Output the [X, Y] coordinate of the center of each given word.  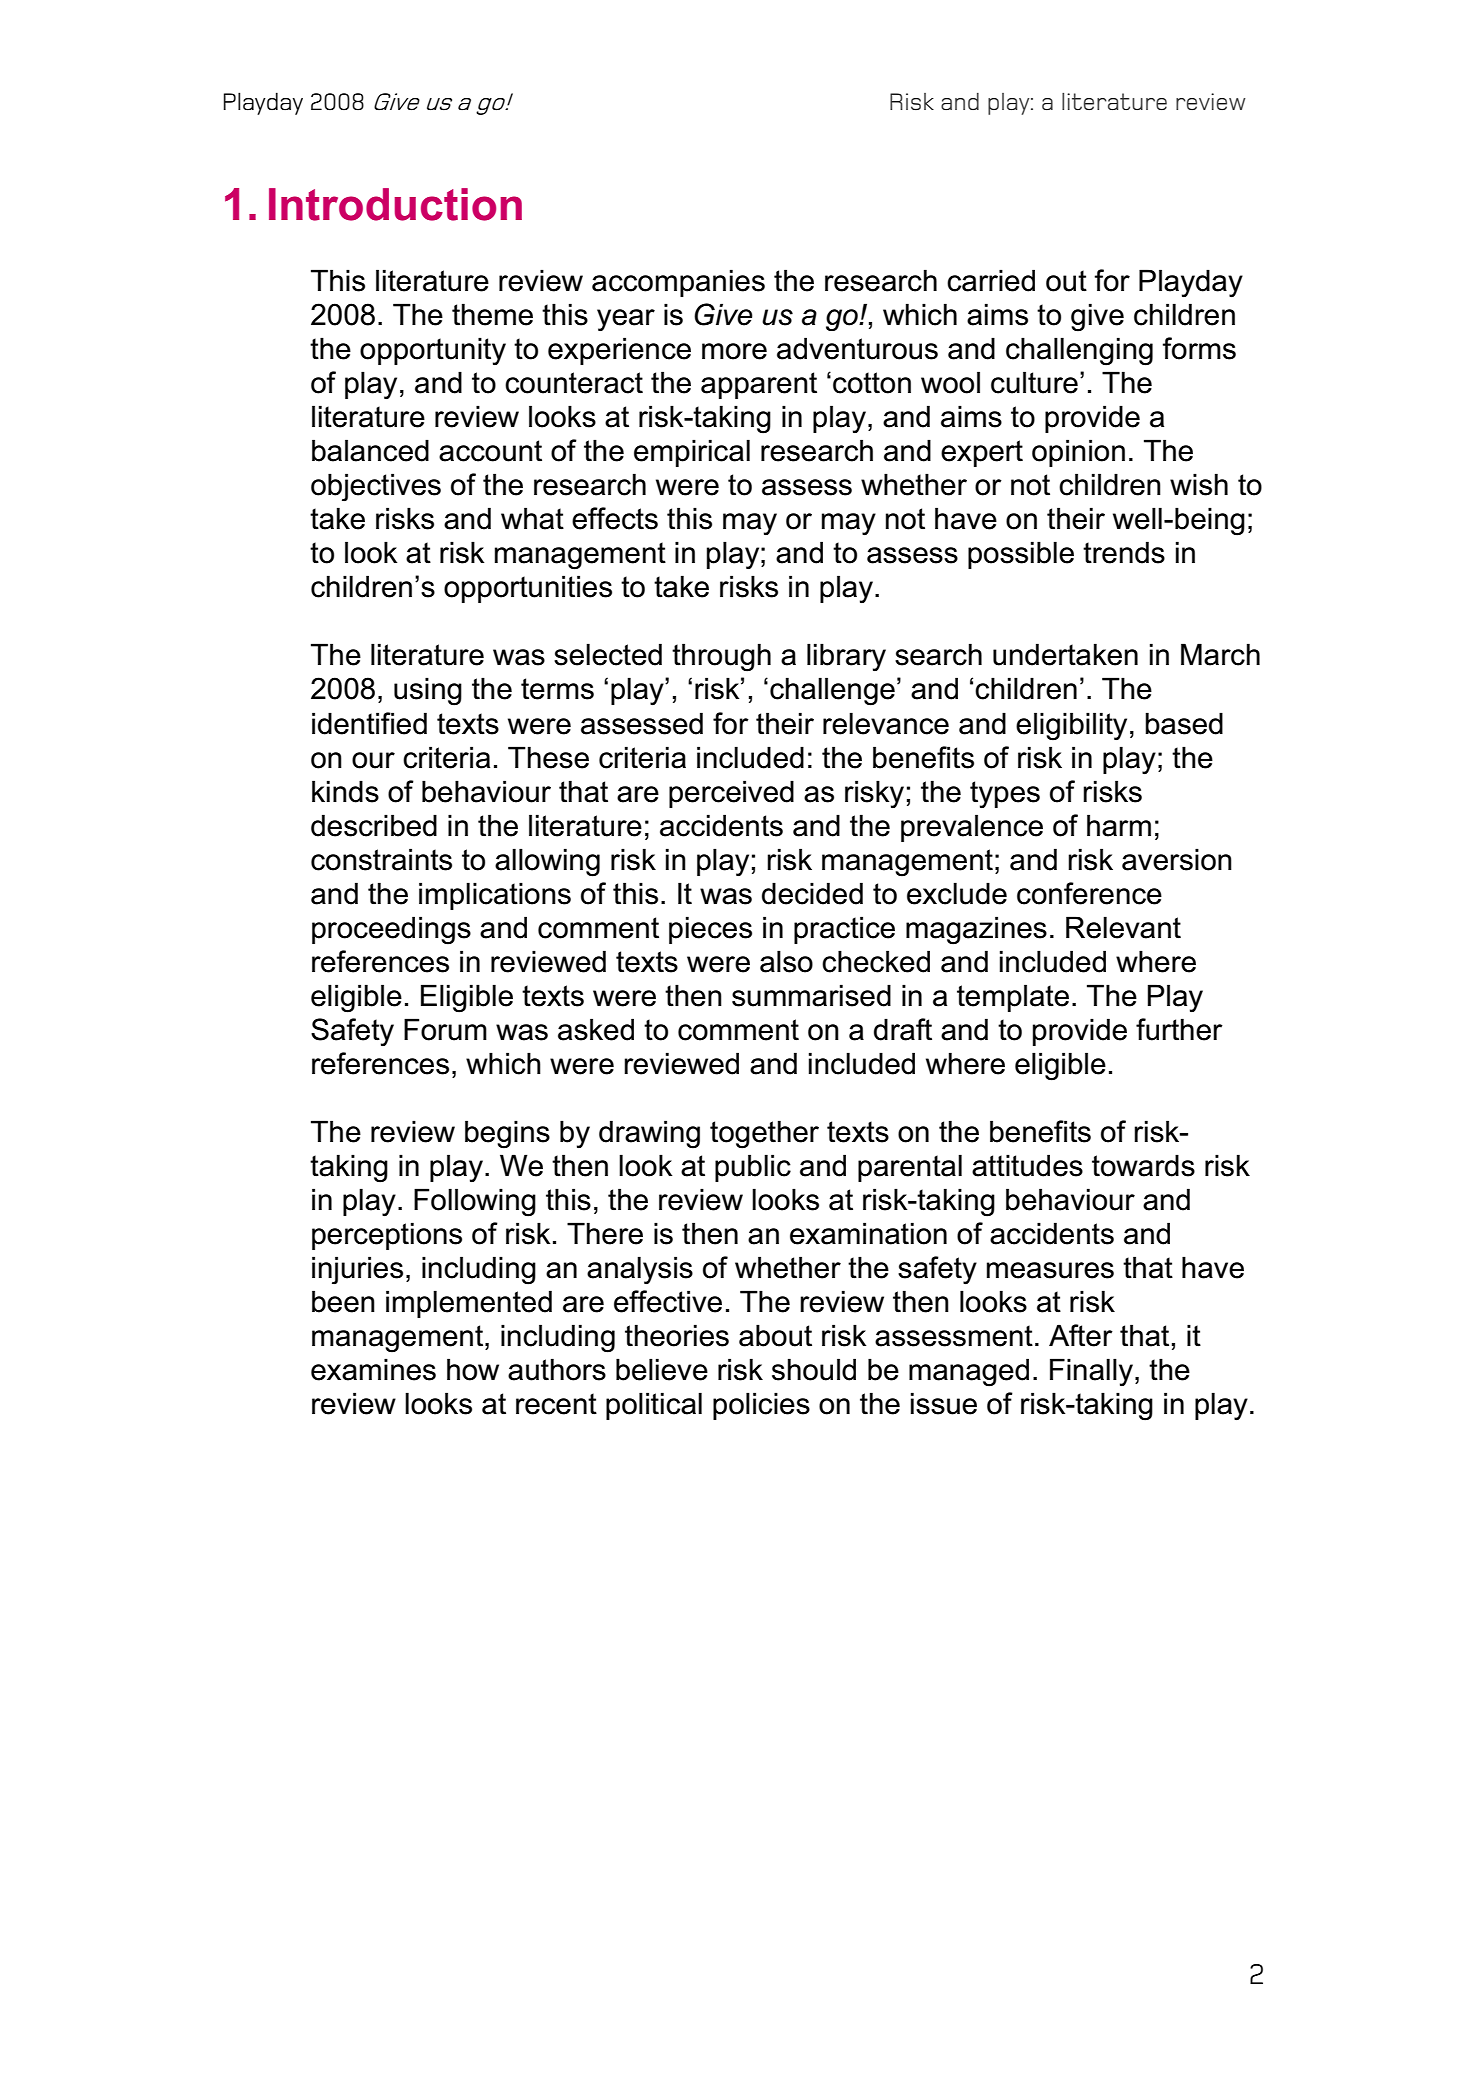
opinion [1078, 453]
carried [991, 280]
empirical [692, 453]
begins [507, 1134]
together [764, 1134]
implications [495, 896]
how [473, 1369]
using [428, 691]
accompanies [678, 283]
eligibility [1071, 726]
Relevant [1123, 927]
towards [1143, 1165]
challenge [832, 691]
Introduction [395, 204]
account [490, 451]
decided [812, 893]
